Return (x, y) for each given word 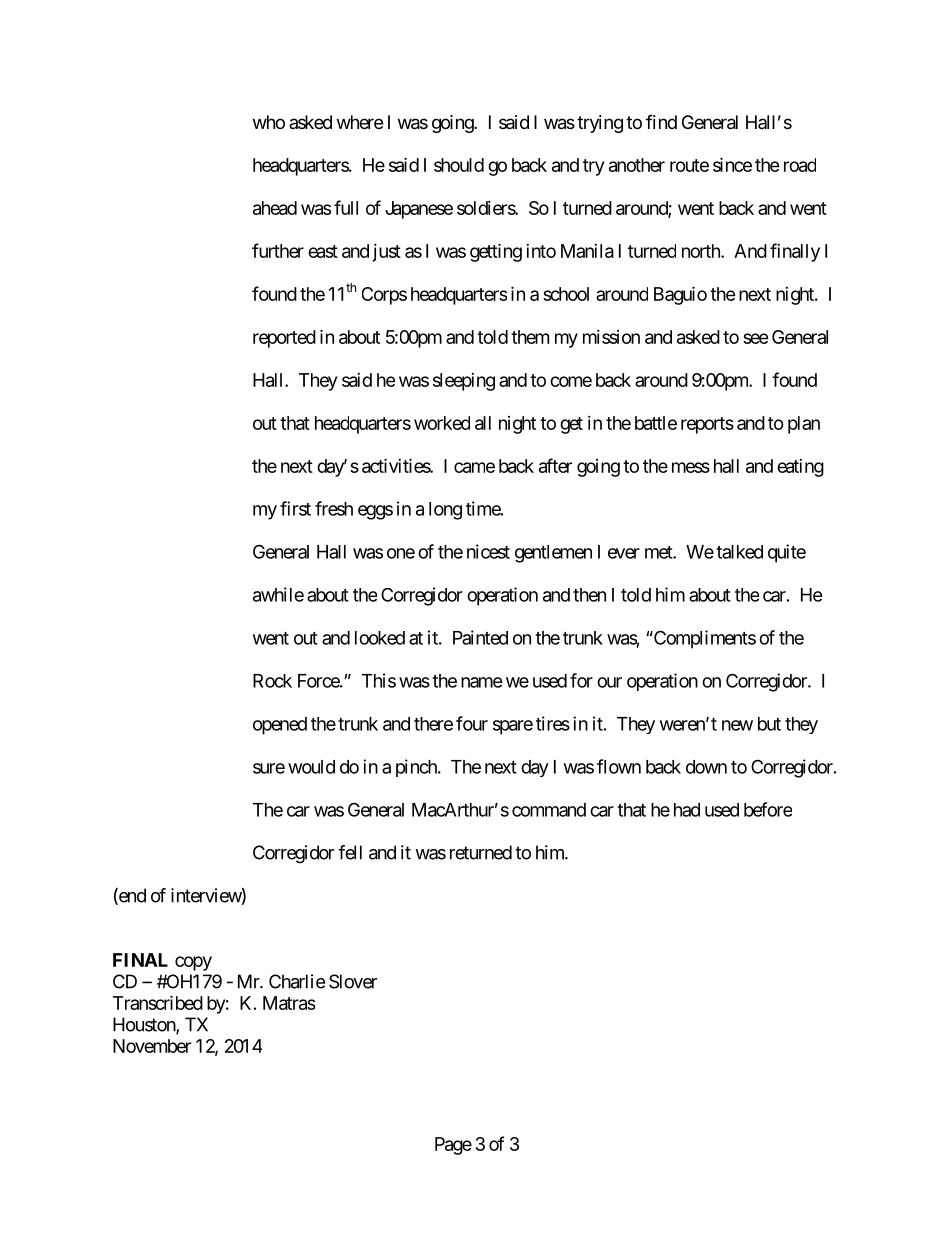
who (269, 122)
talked (739, 552)
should (459, 165)
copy (193, 963)
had (687, 810)
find (661, 122)
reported (284, 339)
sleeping (464, 382)
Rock (272, 681)
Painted (480, 637)
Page (453, 1146)
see (756, 338)
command (549, 810)
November (152, 1046)
